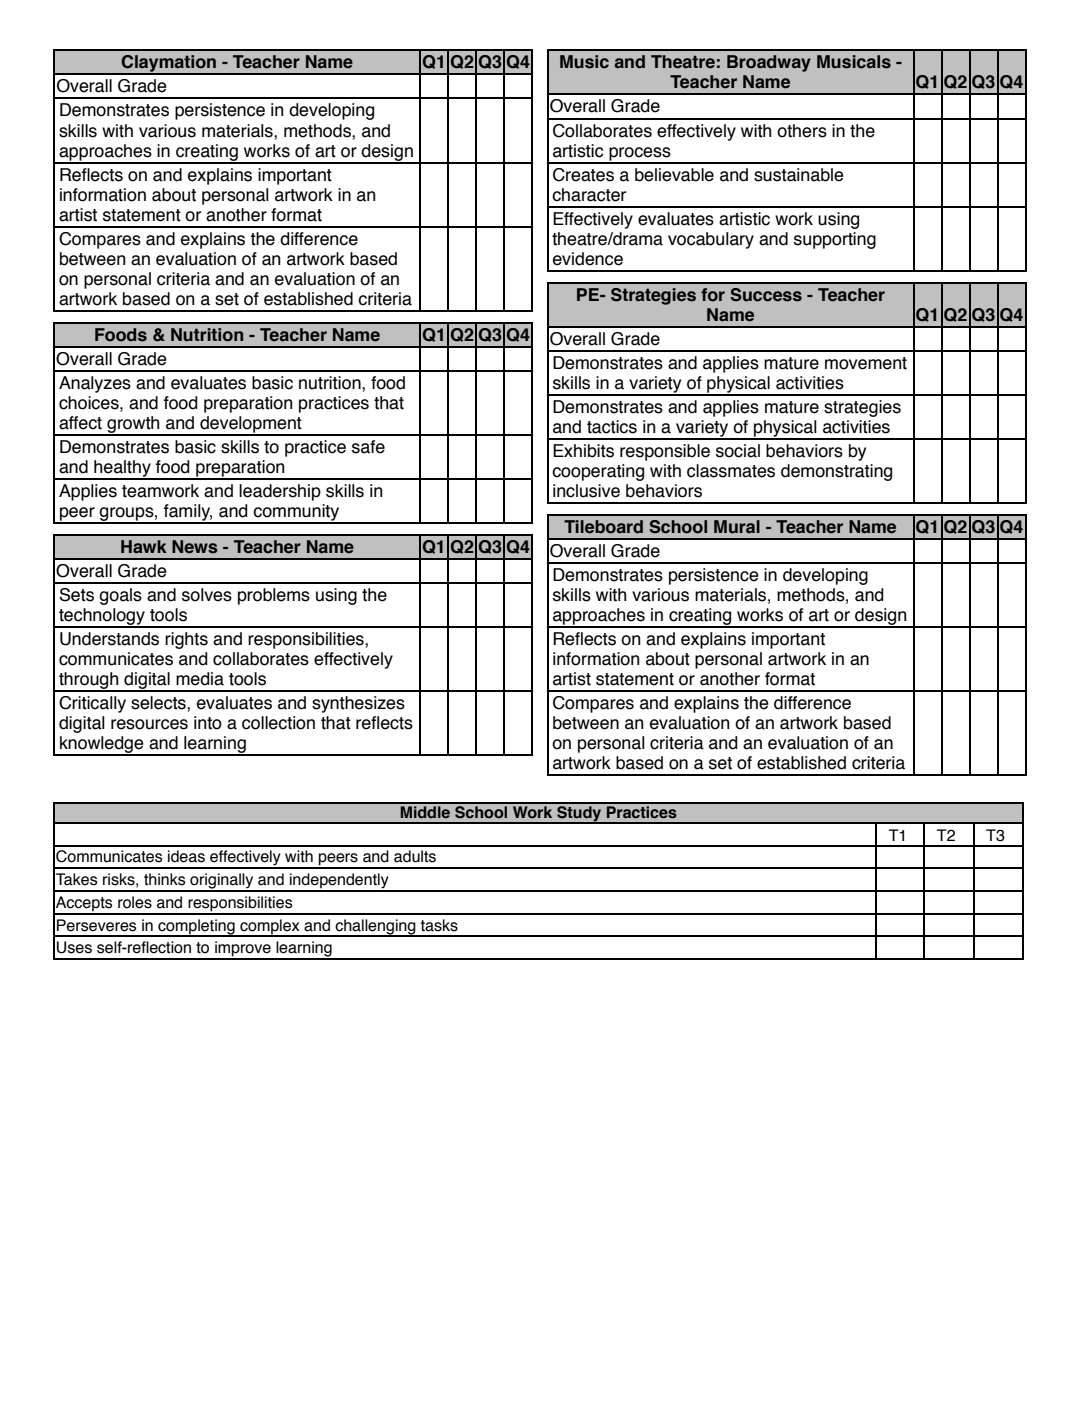 This document has height=1408, width=1088. What do you see at coordinates (169, 65) in the document?
I see `Claymation` at bounding box center [169, 65].
